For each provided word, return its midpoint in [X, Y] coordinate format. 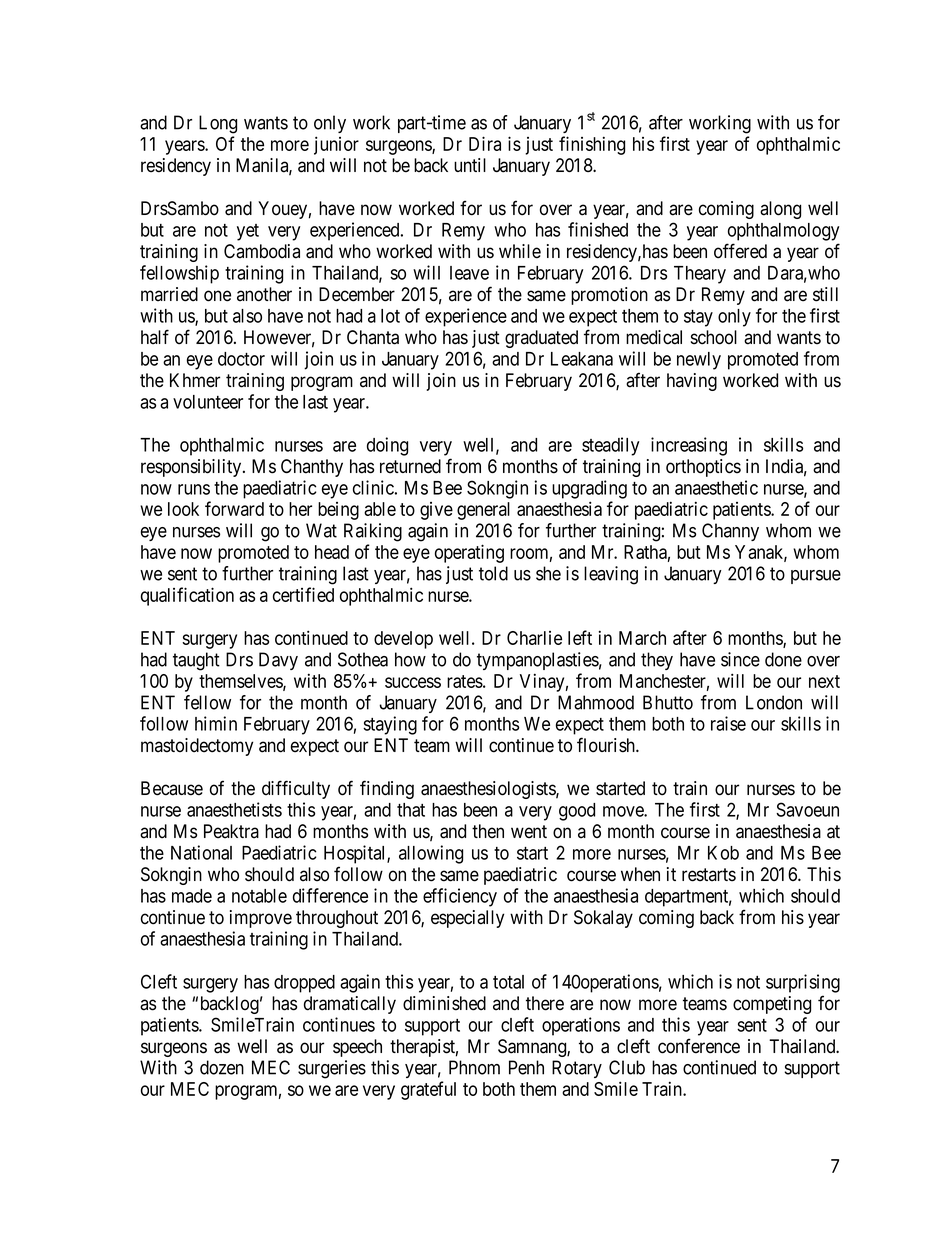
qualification [187, 596]
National [201, 852]
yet [248, 232]
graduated [541, 339]
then [488, 831]
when [640, 874]
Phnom [474, 1067]
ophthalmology [783, 232]
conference [699, 1046]
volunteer [208, 402]
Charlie [534, 638]
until [470, 165]
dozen [222, 1067]
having [692, 382]
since [740, 659]
